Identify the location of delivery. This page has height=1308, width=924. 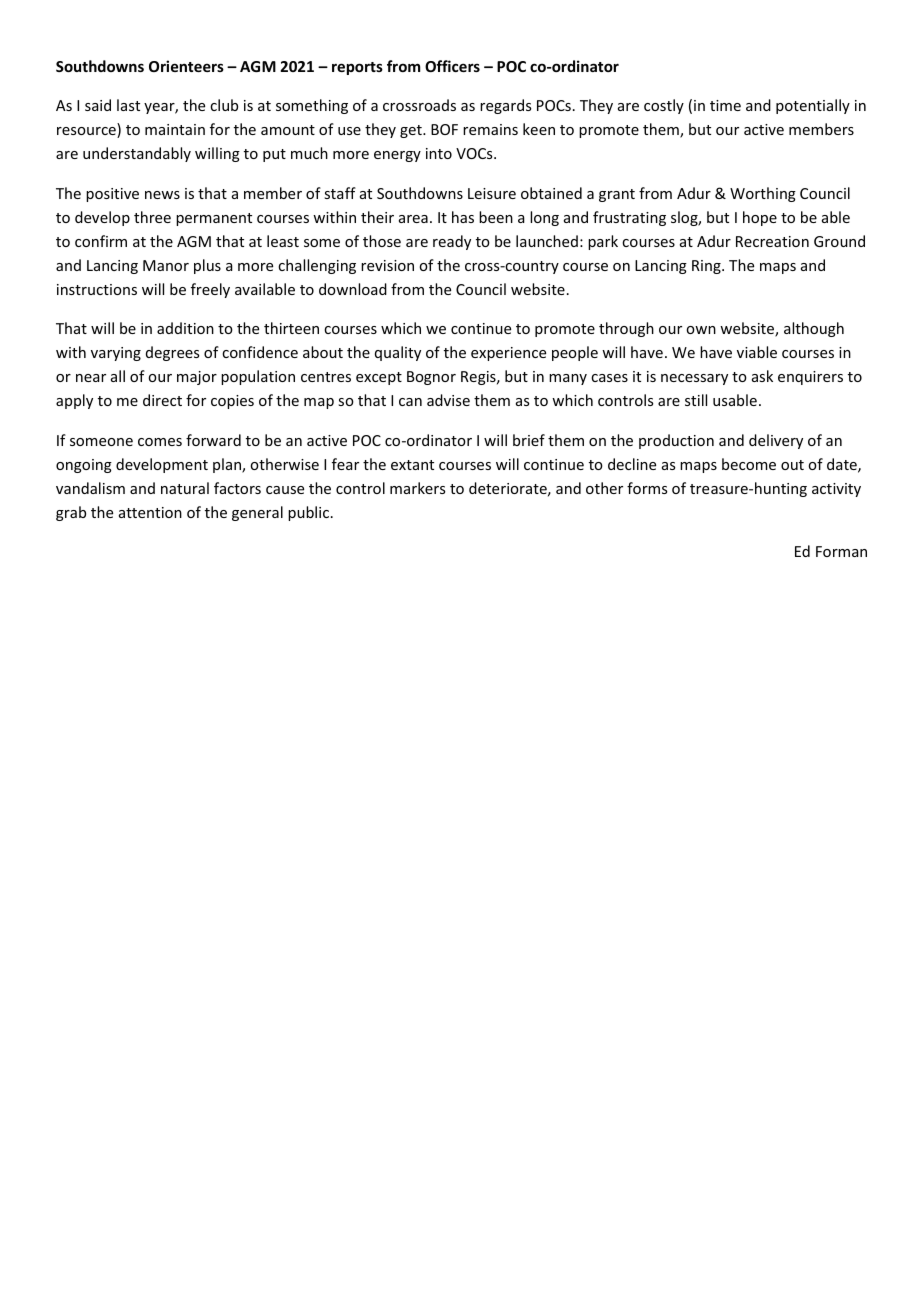
(776, 441).
